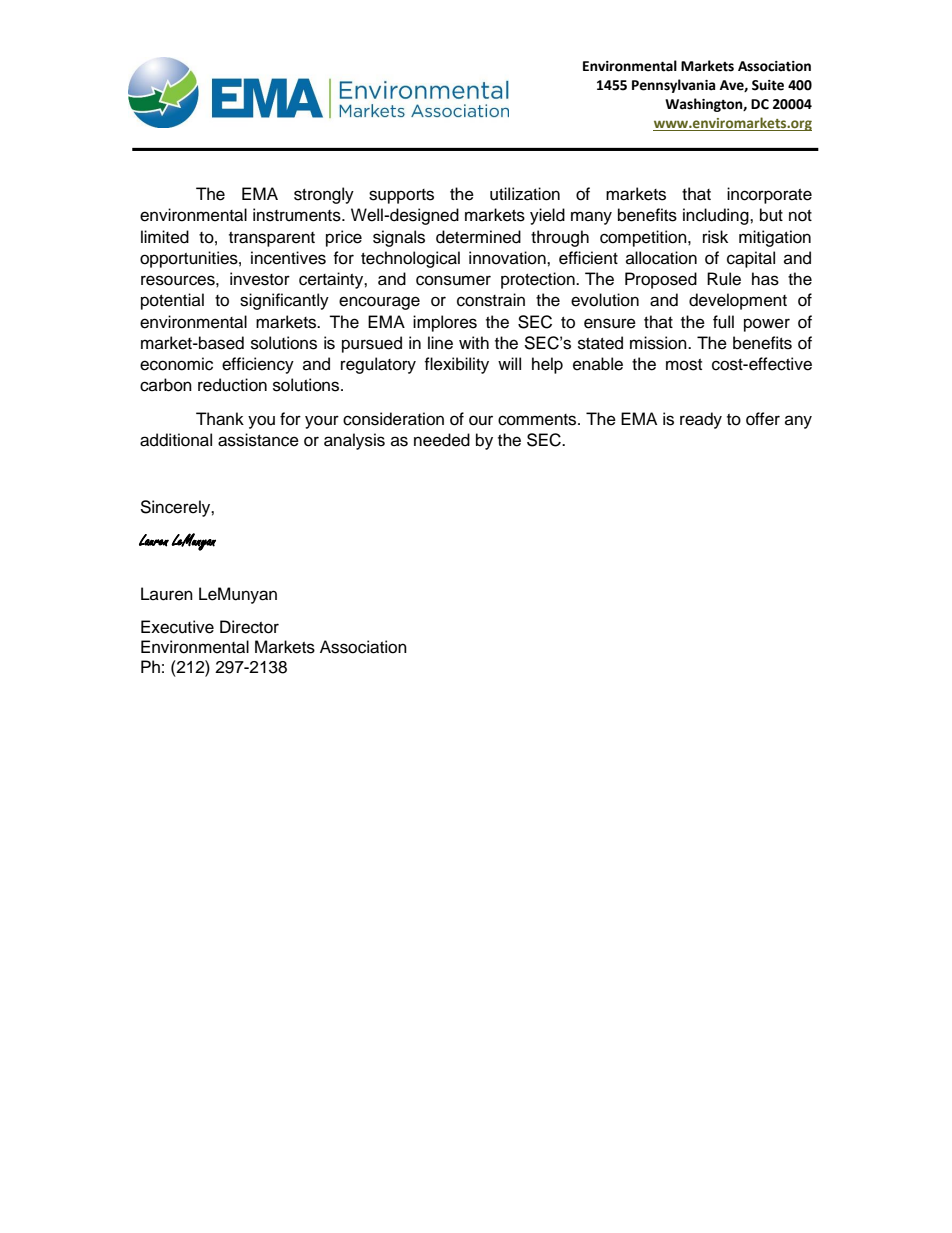 The height and width of the screenshot is (1233, 952). Describe the element at coordinates (701, 420) in the screenshot. I see `ready` at that location.
